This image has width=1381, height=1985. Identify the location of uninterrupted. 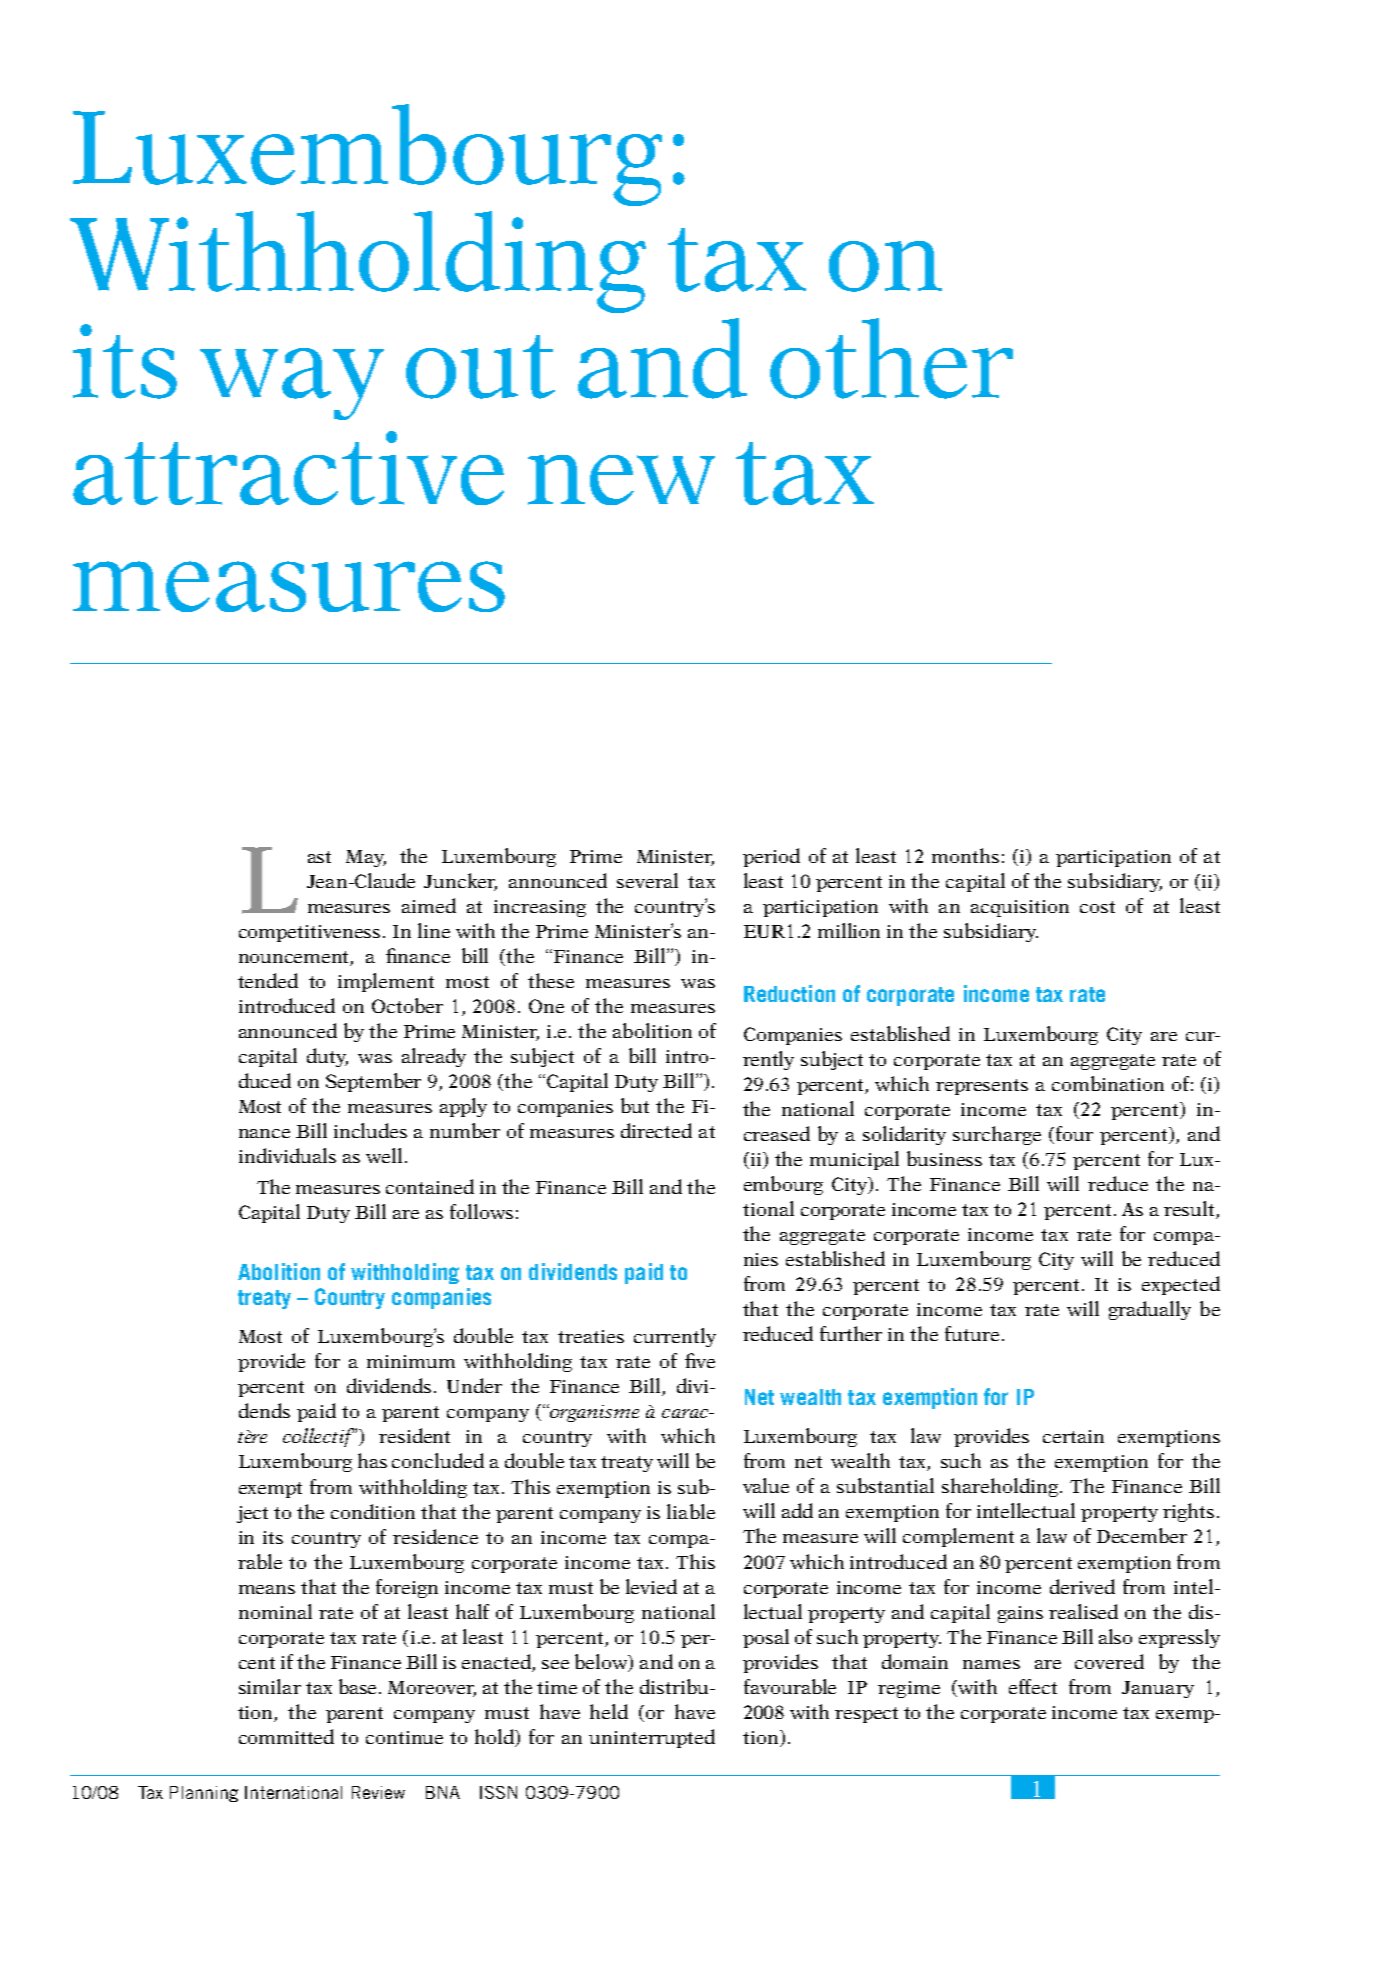
(652, 1738).
